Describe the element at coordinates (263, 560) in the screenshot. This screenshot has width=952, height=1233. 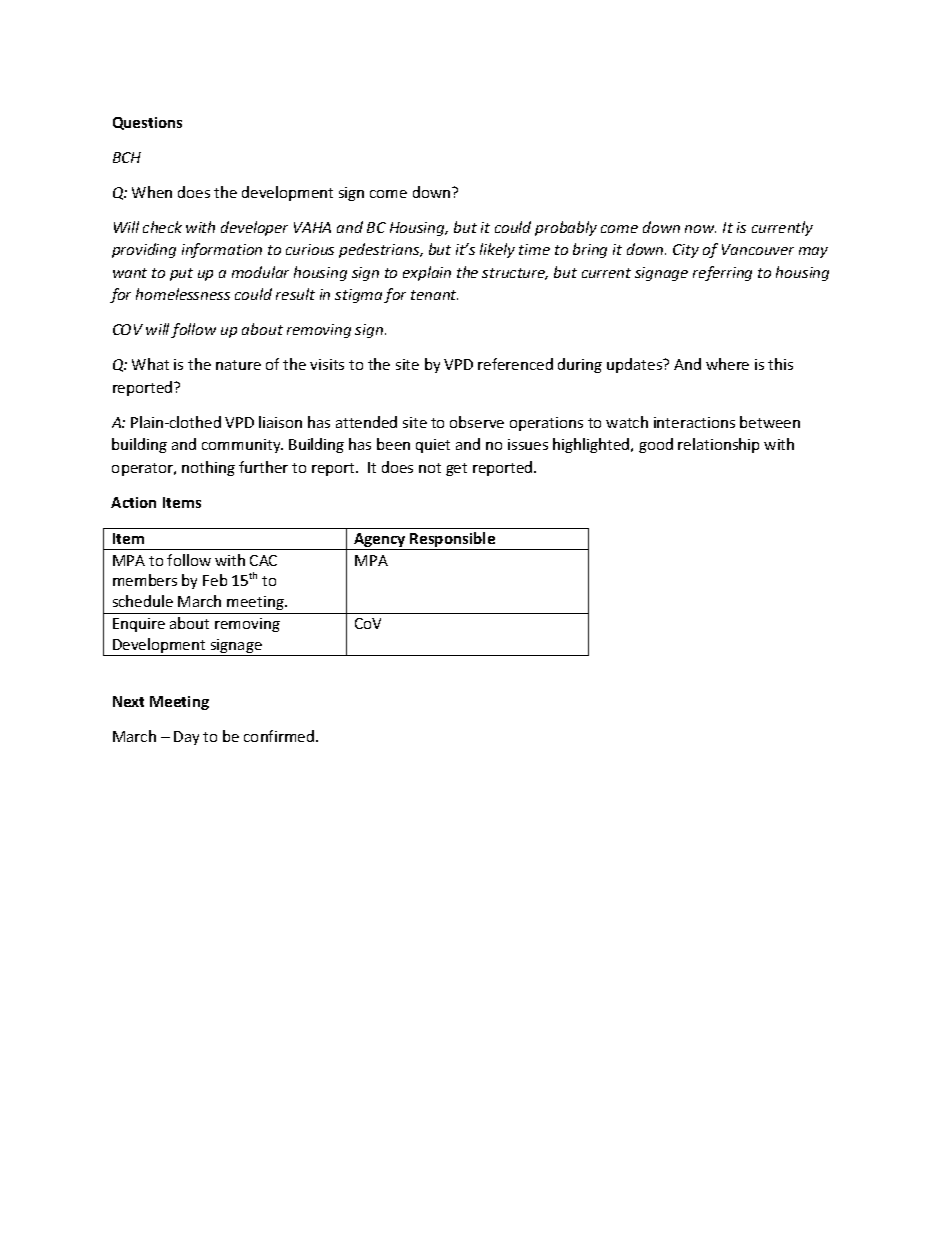
I see `CAC` at that location.
